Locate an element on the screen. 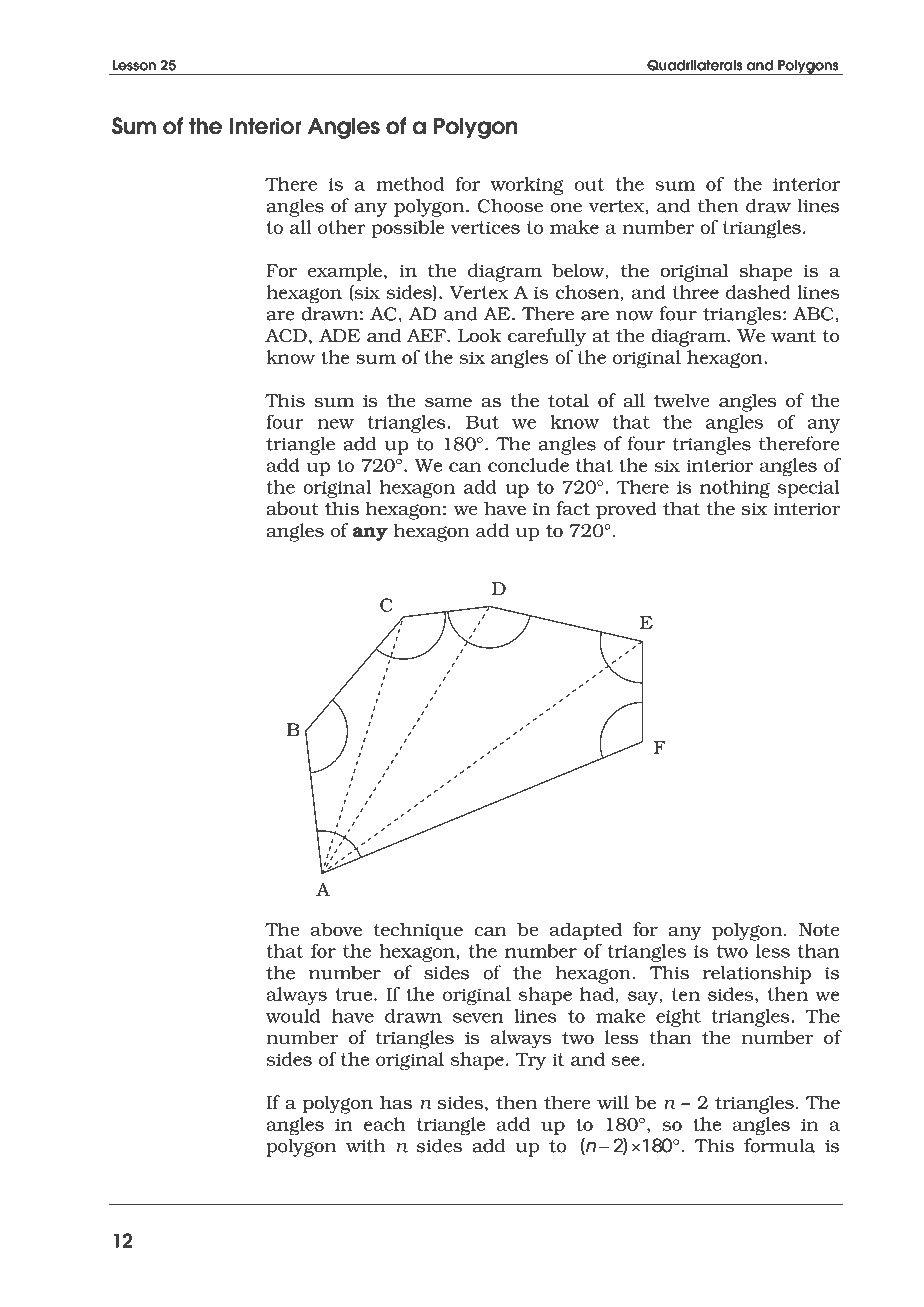  formula is located at coordinates (780, 1144).
